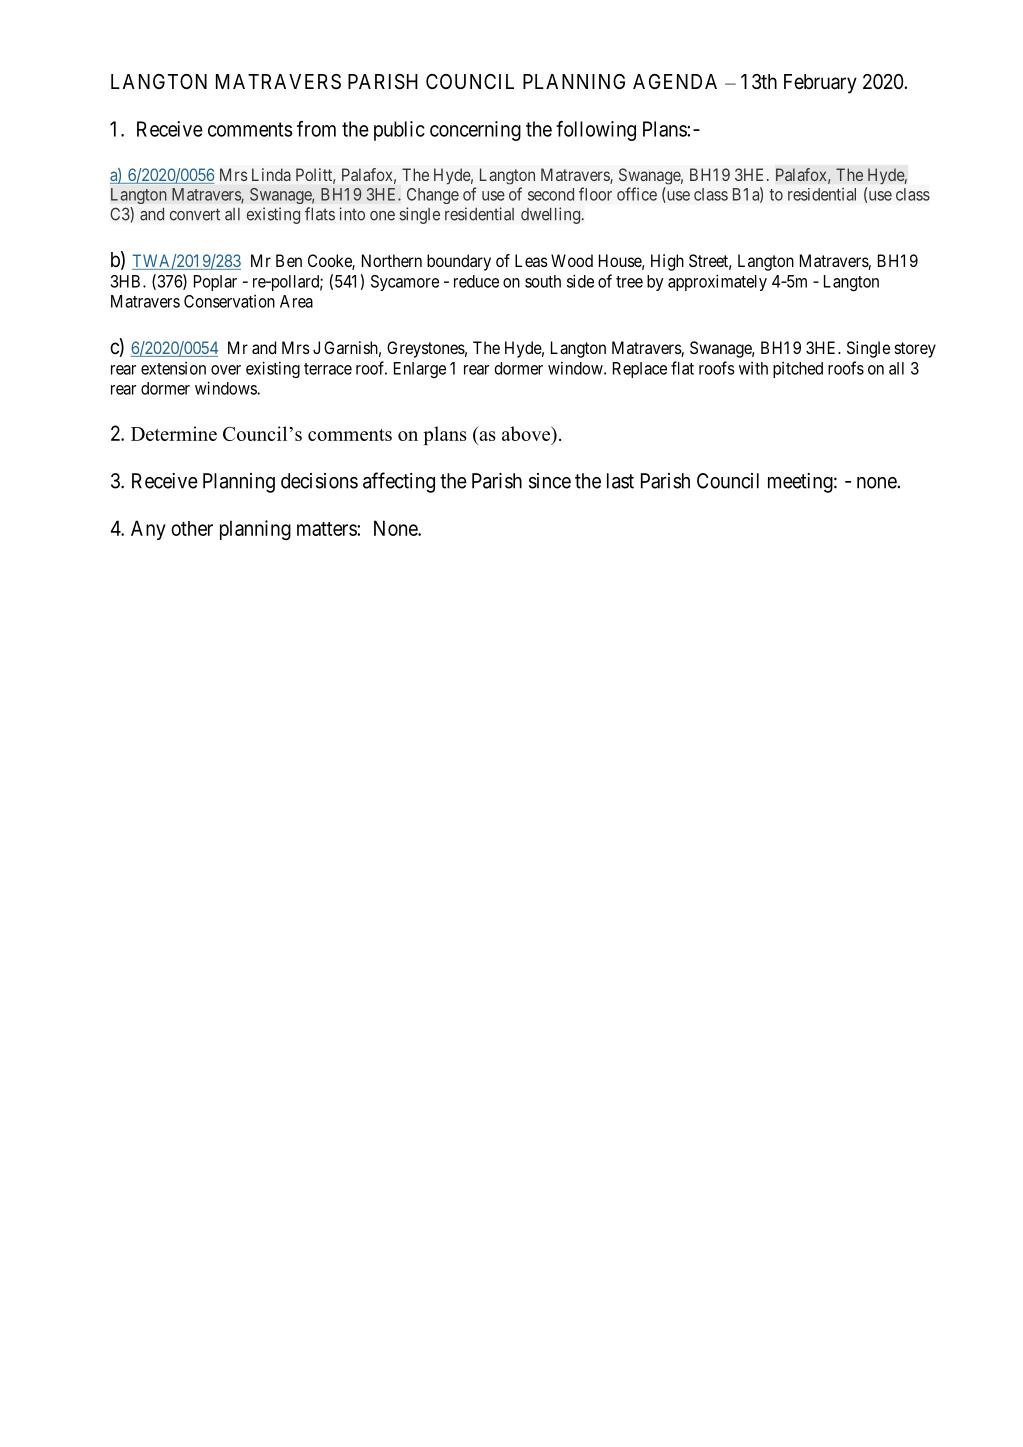 The height and width of the image is (1447, 1023). What do you see at coordinates (543, 281) in the image?
I see `south` at bounding box center [543, 281].
